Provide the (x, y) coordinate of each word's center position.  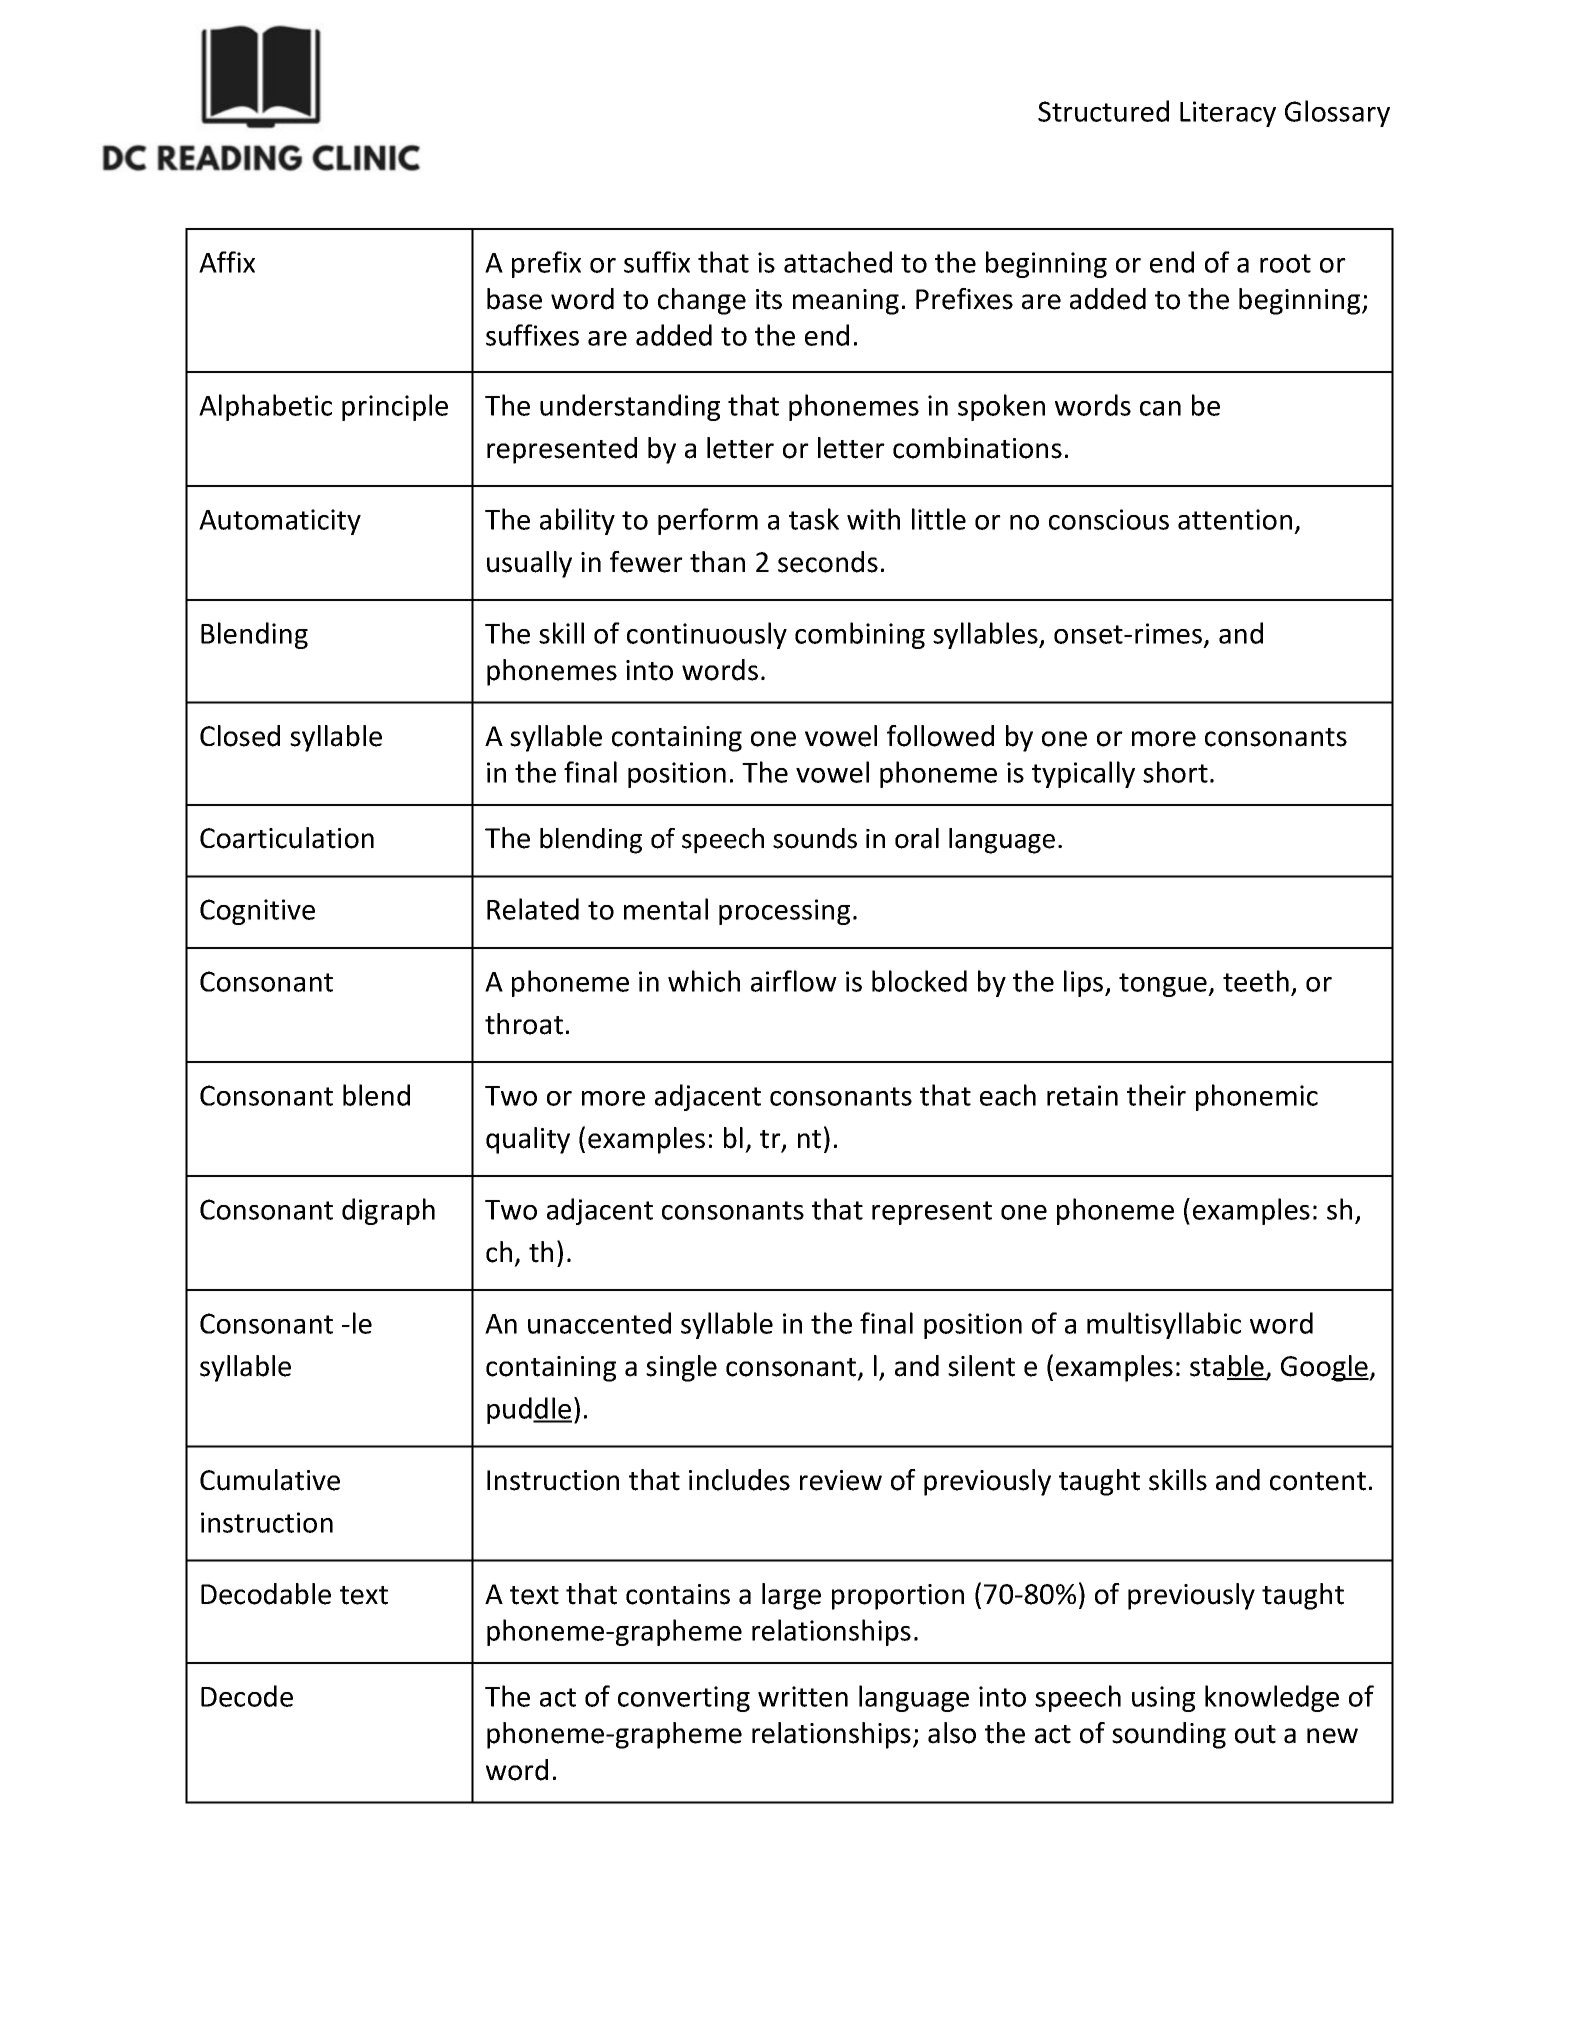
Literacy (1228, 114)
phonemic (1257, 1097)
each (1008, 1095)
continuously (707, 635)
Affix (227, 262)
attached (838, 262)
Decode (247, 1696)
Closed (240, 736)
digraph (388, 1211)
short (1175, 772)
